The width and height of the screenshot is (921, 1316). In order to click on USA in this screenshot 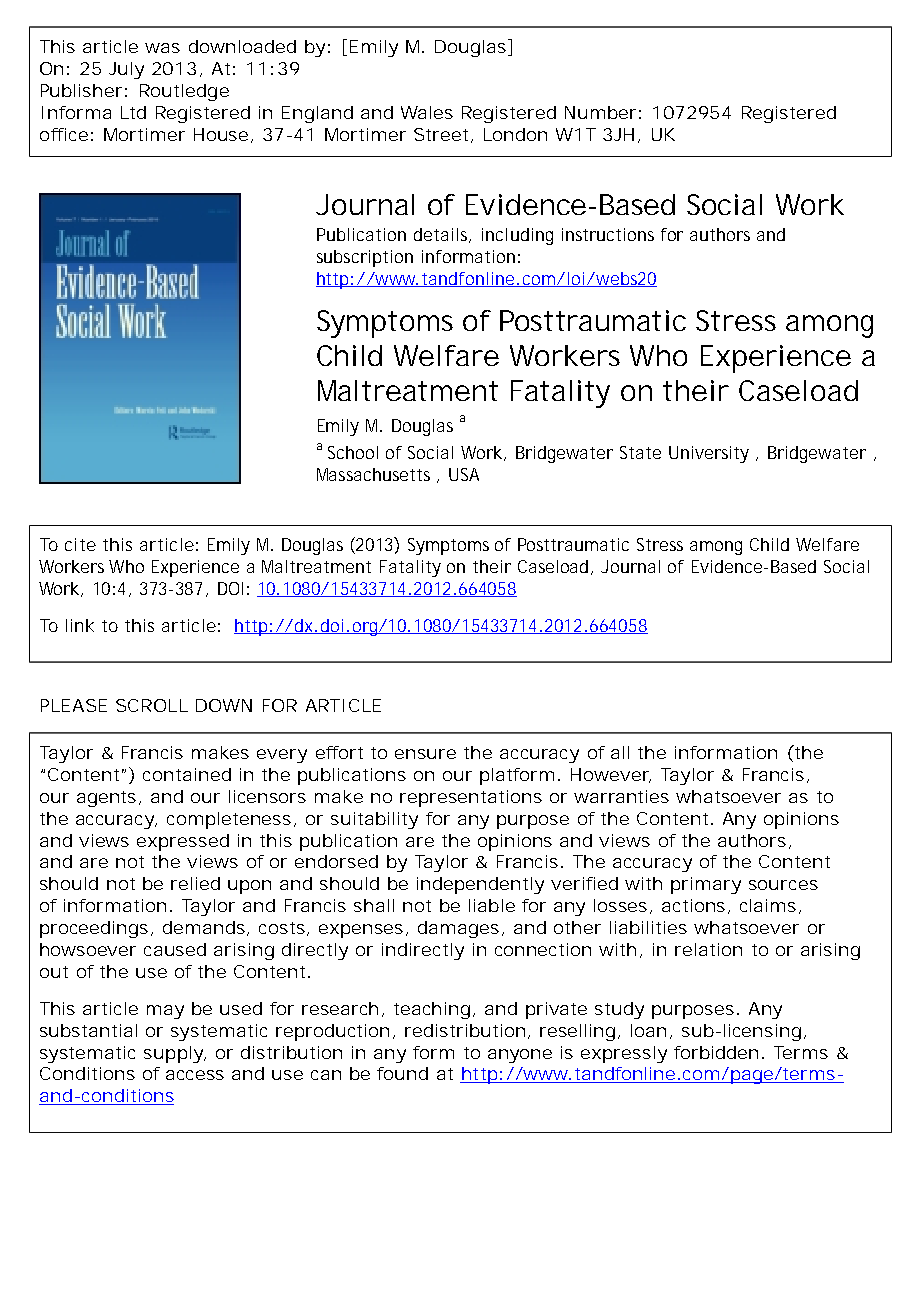, I will do `click(464, 474)`.
